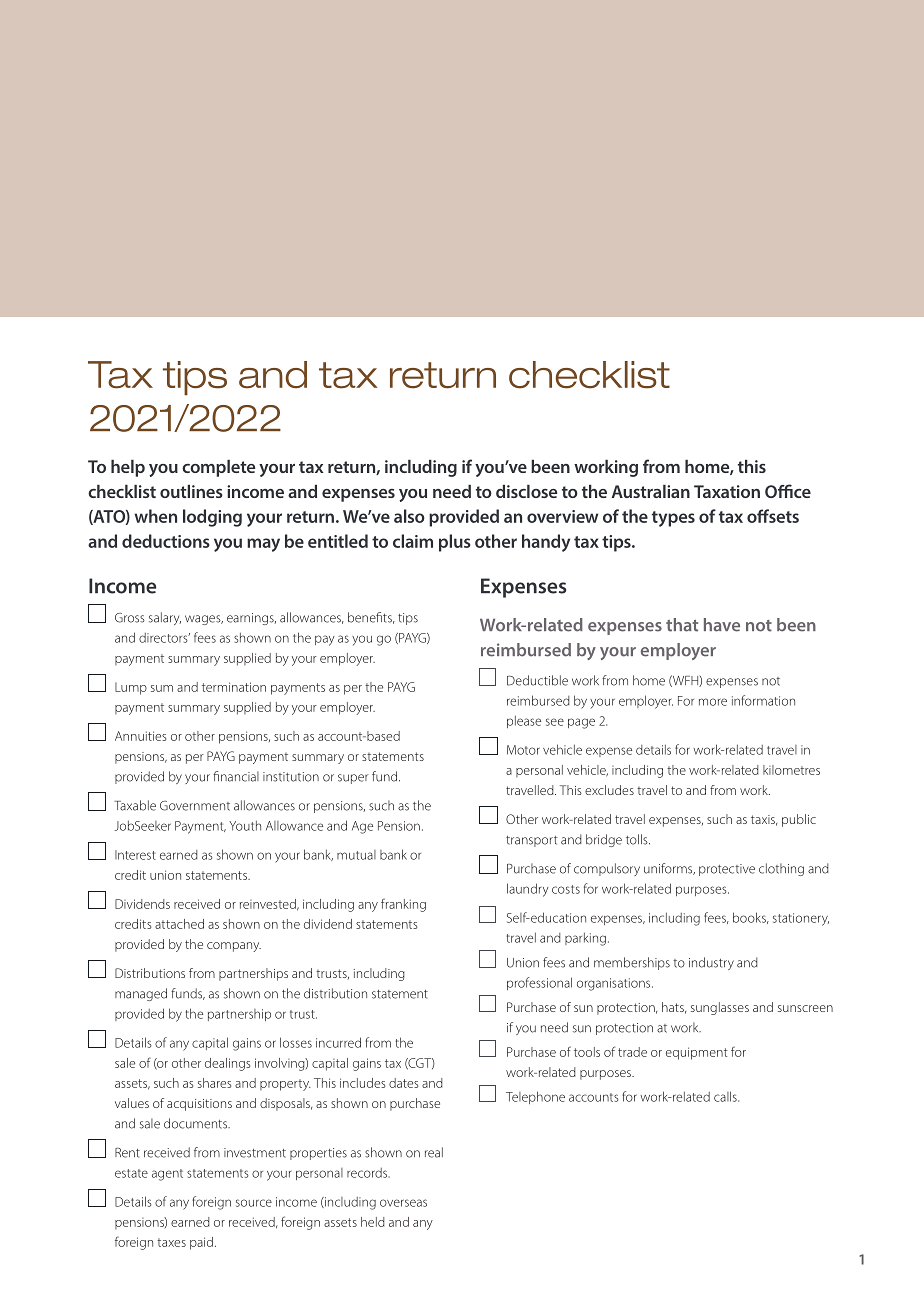  What do you see at coordinates (191, 491) in the screenshot?
I see `outlines` at bounding box center [191, 491].
